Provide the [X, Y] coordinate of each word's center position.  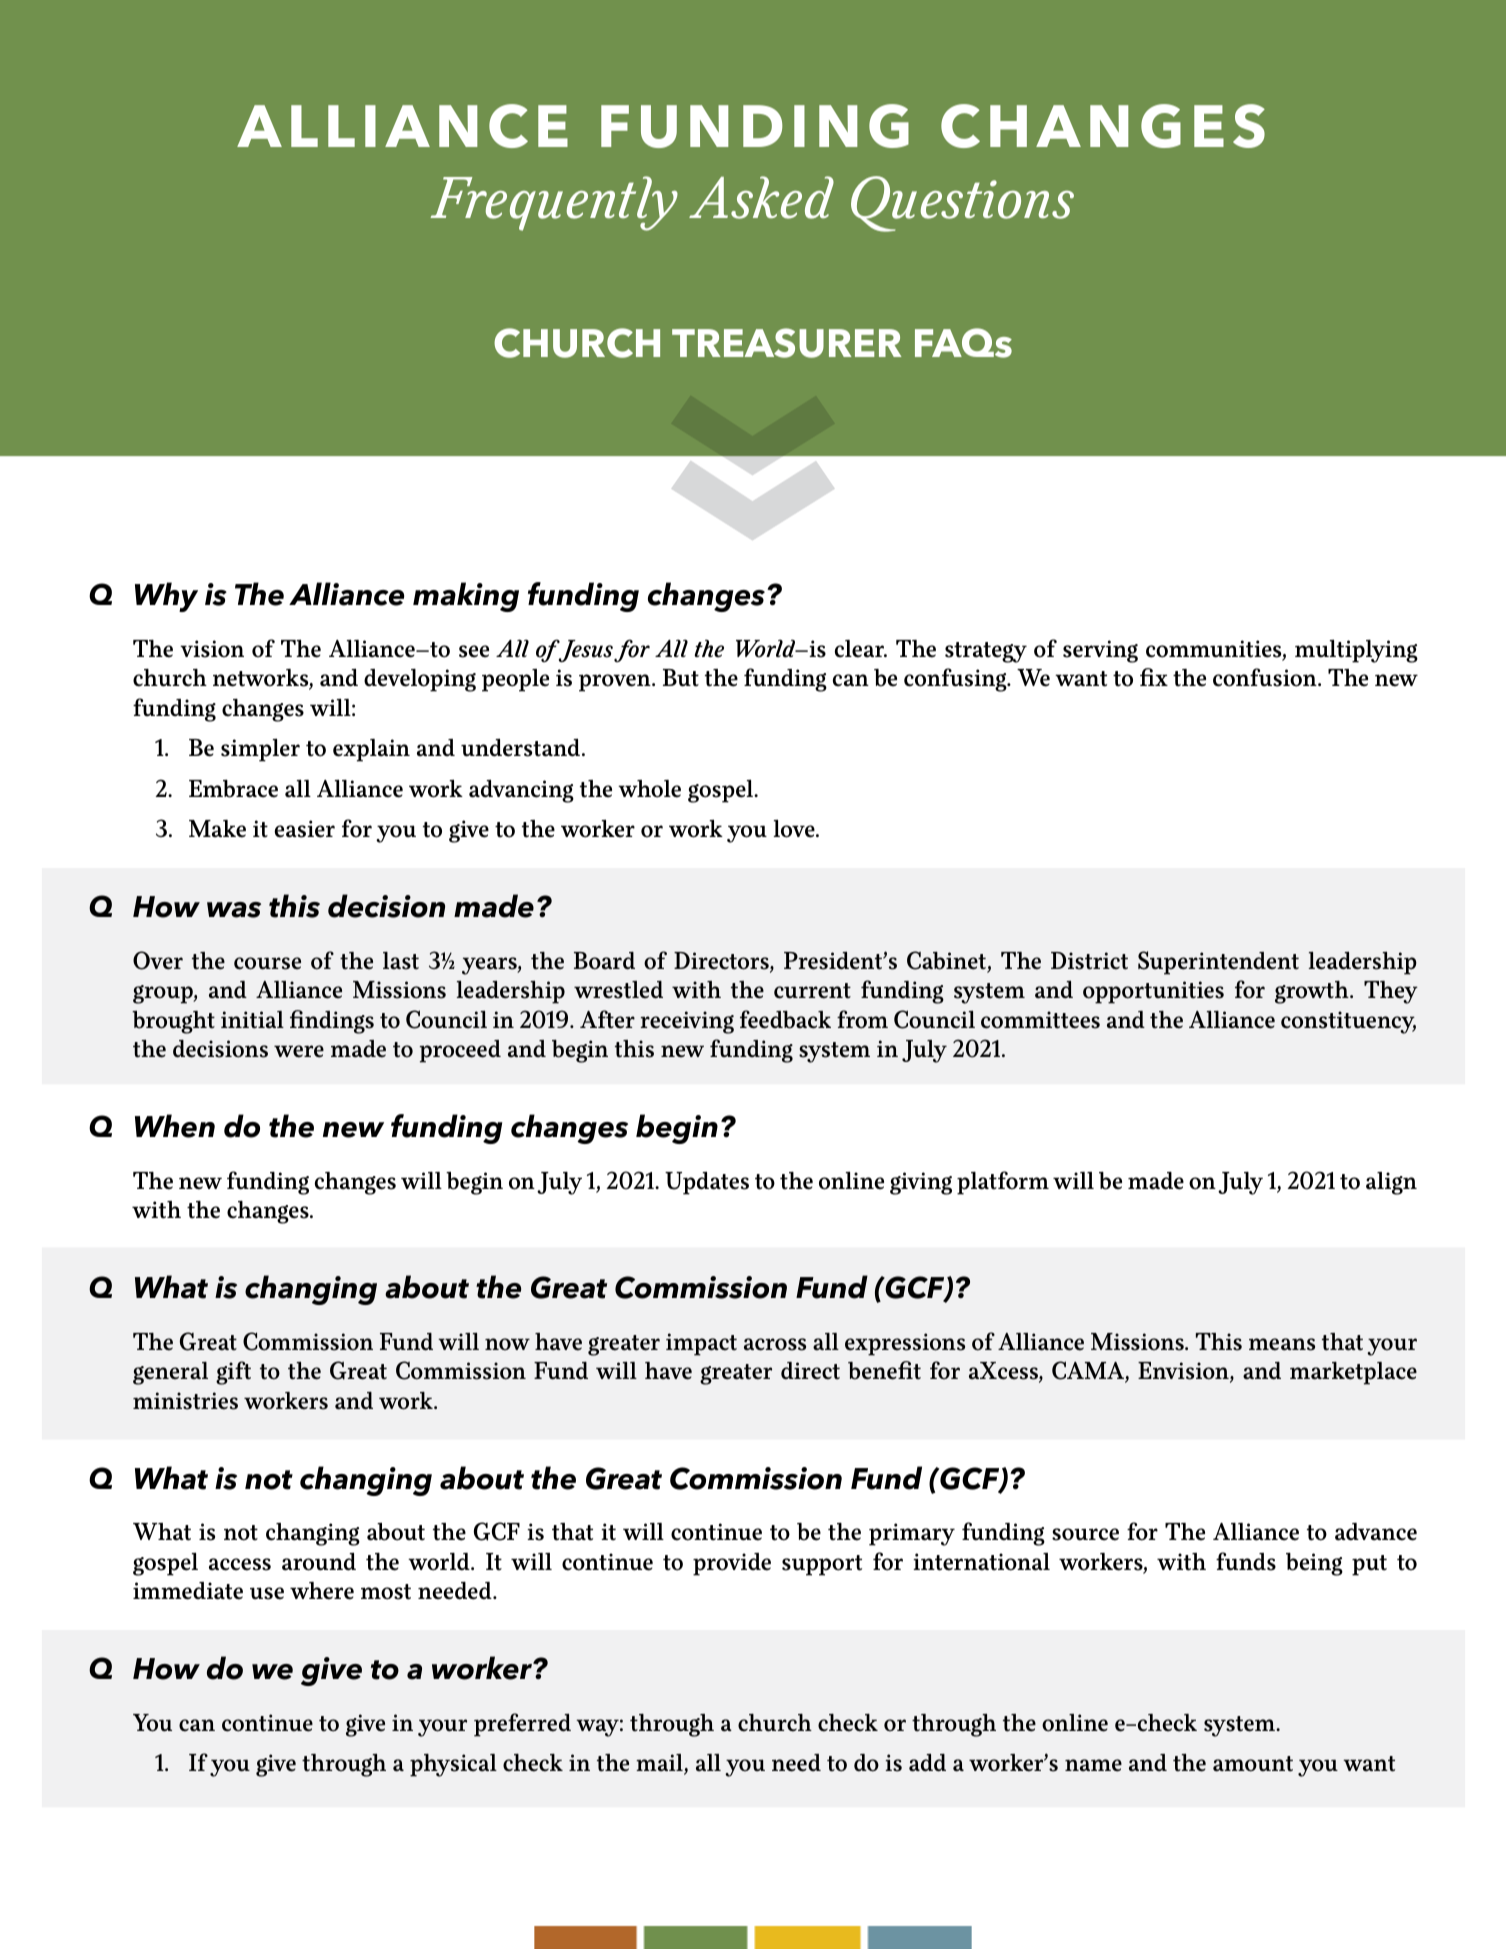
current [812, 991]
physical [453, 1765]
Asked [761, 197]
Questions [962, 204]
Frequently [554, 203]
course [267, 963]
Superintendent [1218, 963]
